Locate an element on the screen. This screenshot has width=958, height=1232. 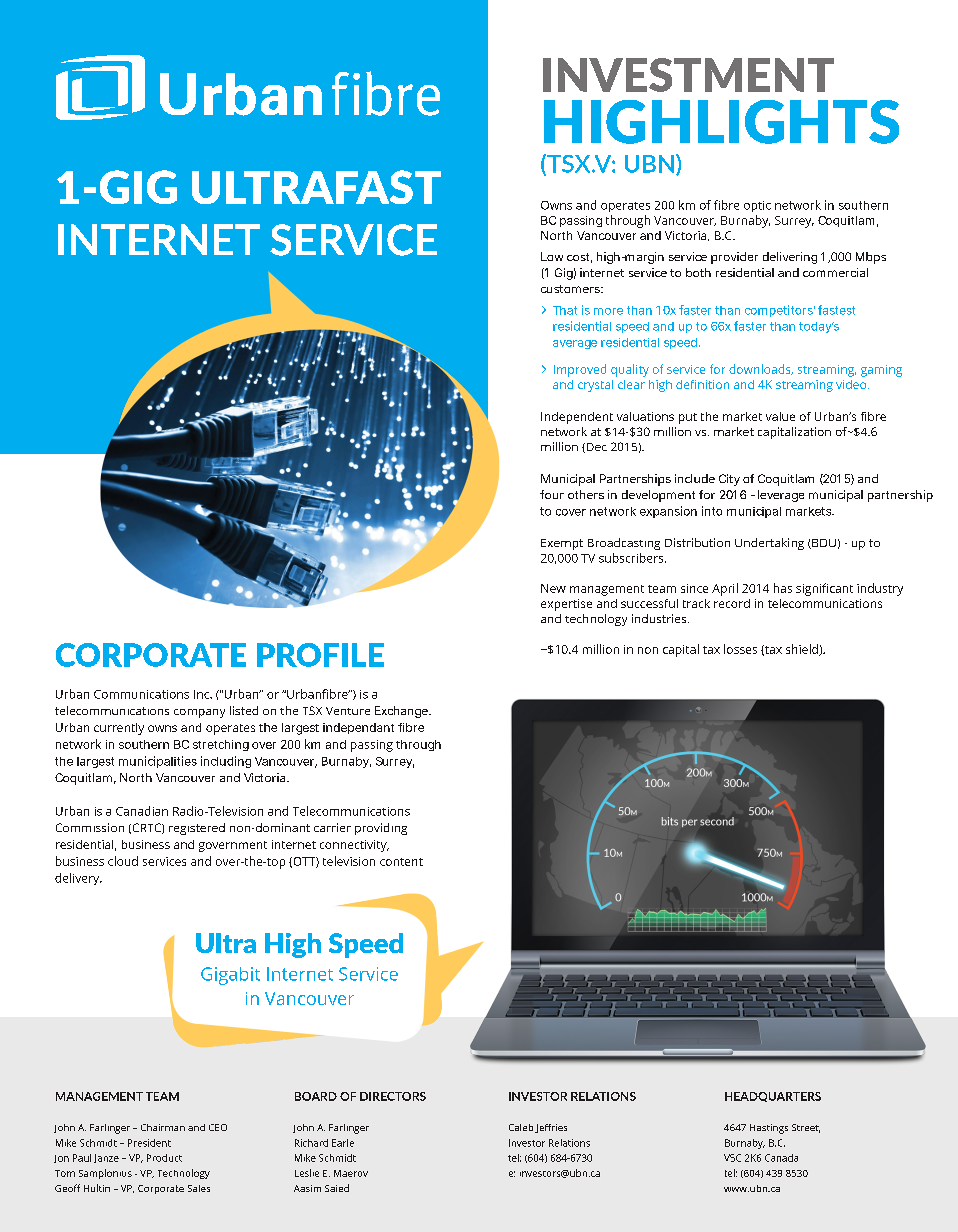
expertise is located at coordinates (566, 605).
